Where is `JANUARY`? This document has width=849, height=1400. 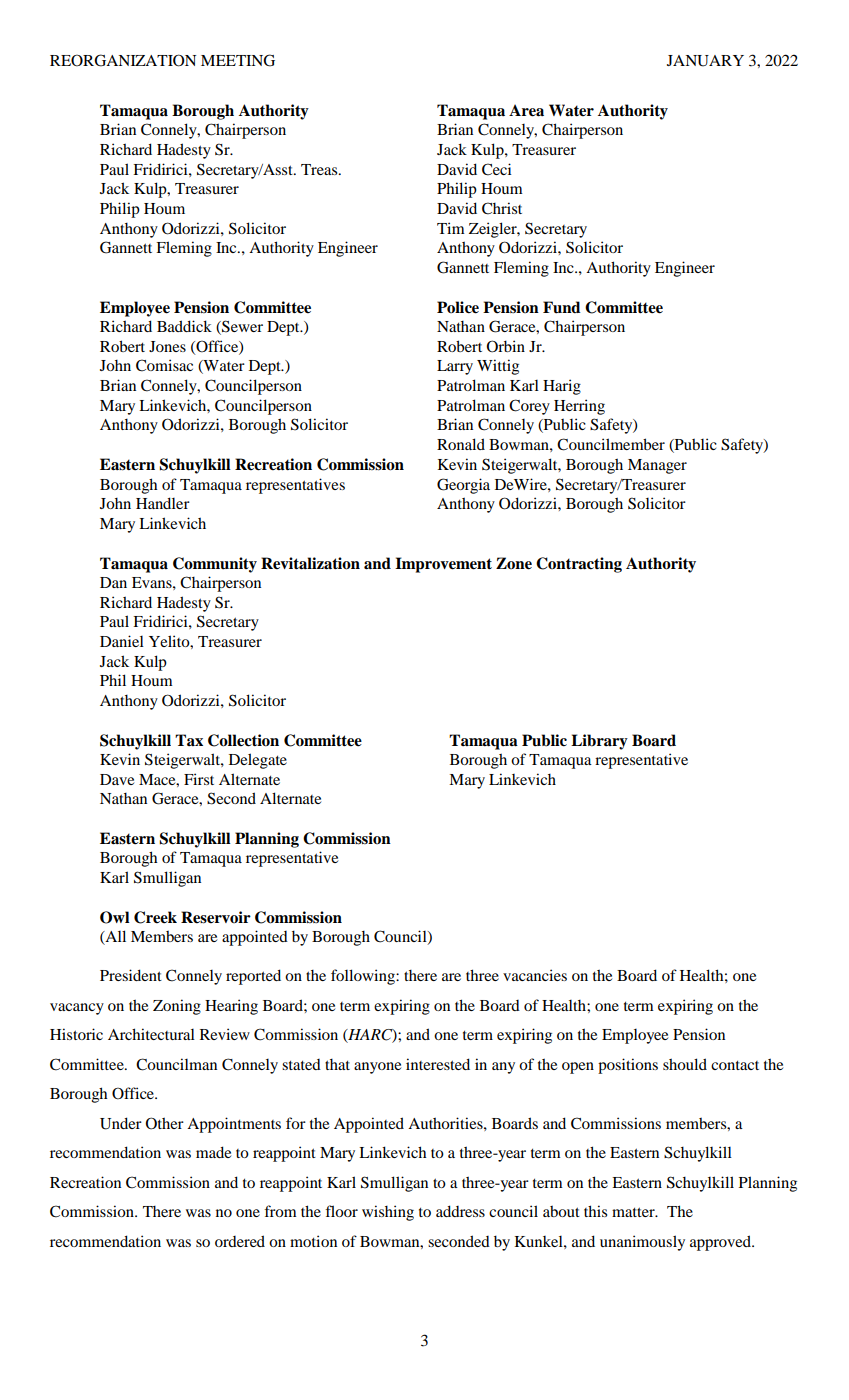
JANUARY is located at coordinates (705, 61).
